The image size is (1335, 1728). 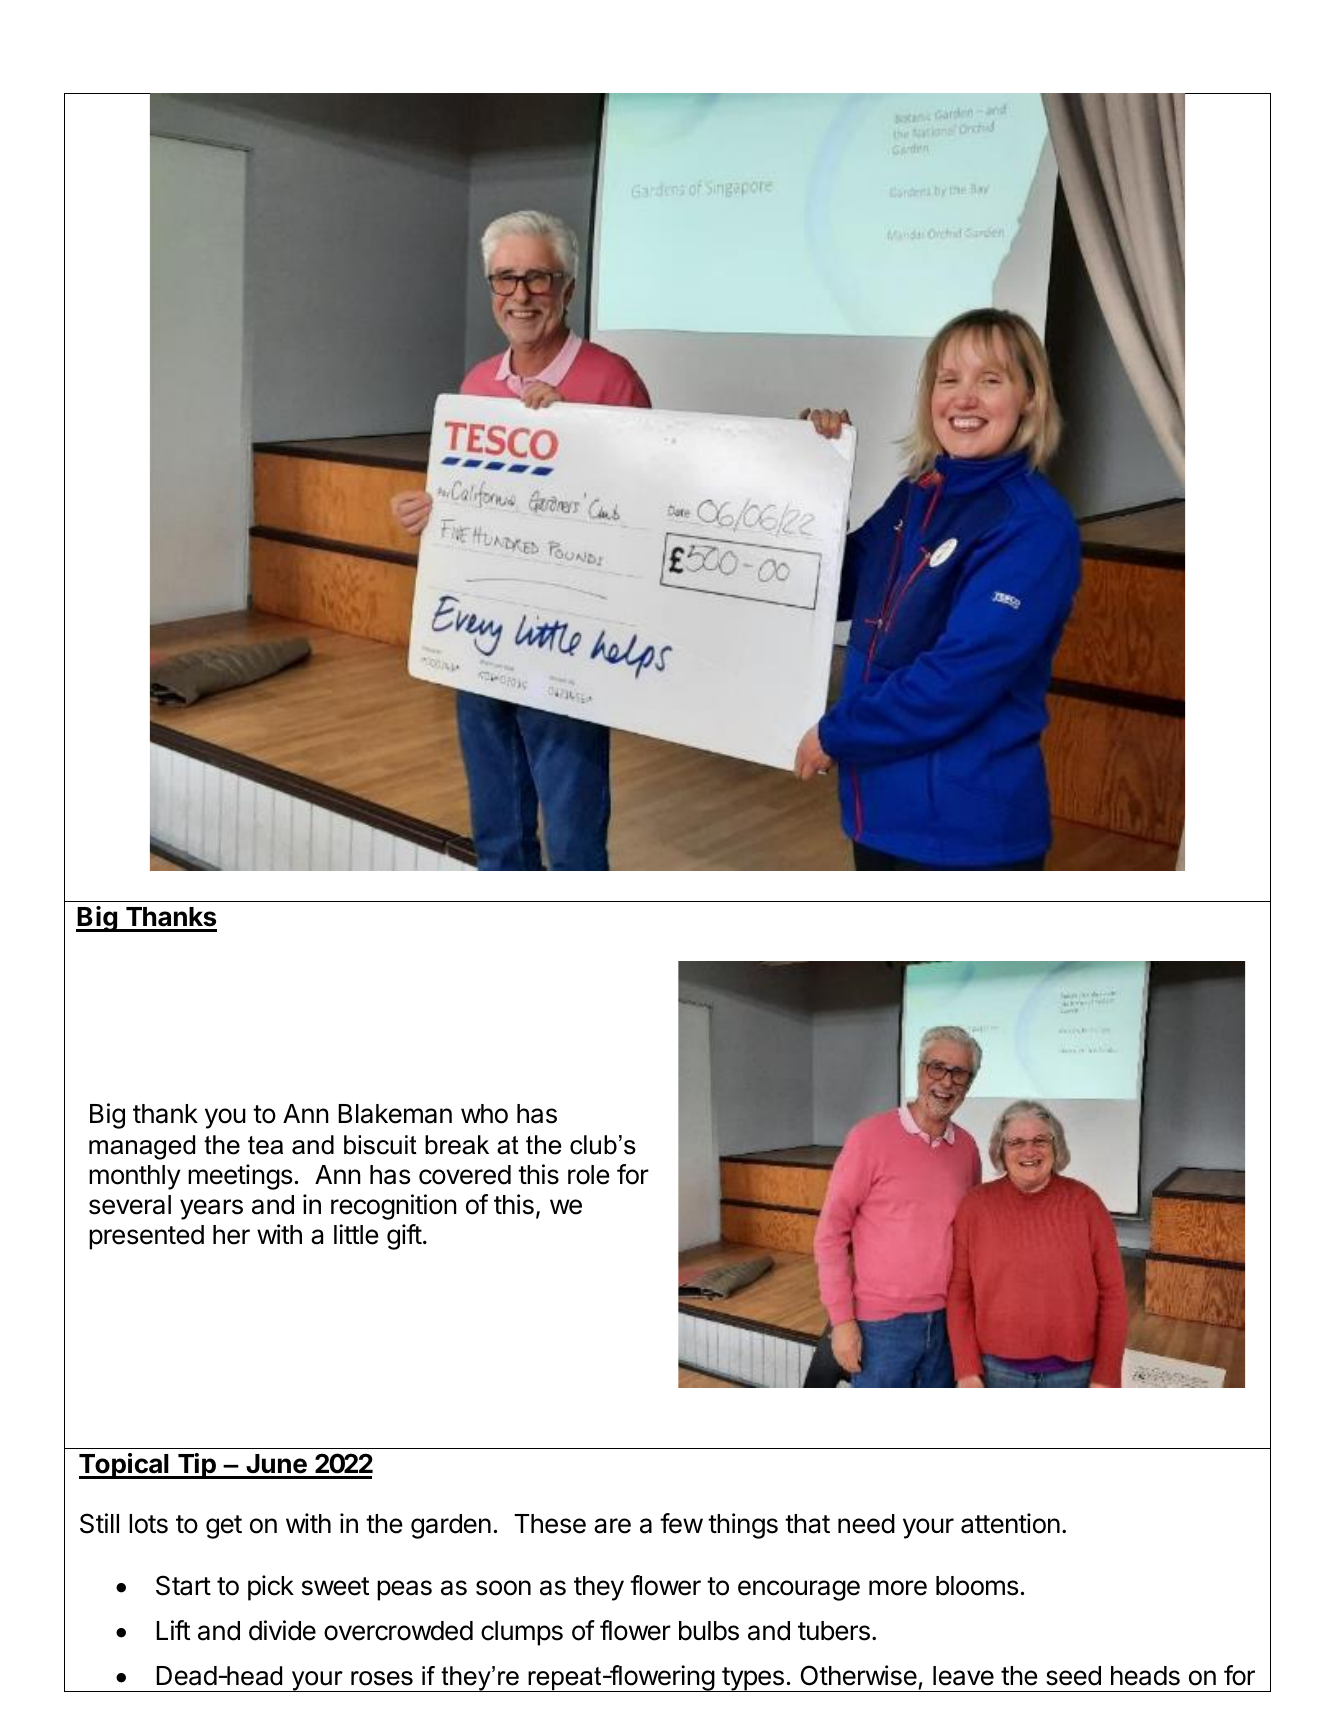 I want to click on Lift, so click(x=173, y=1630).
